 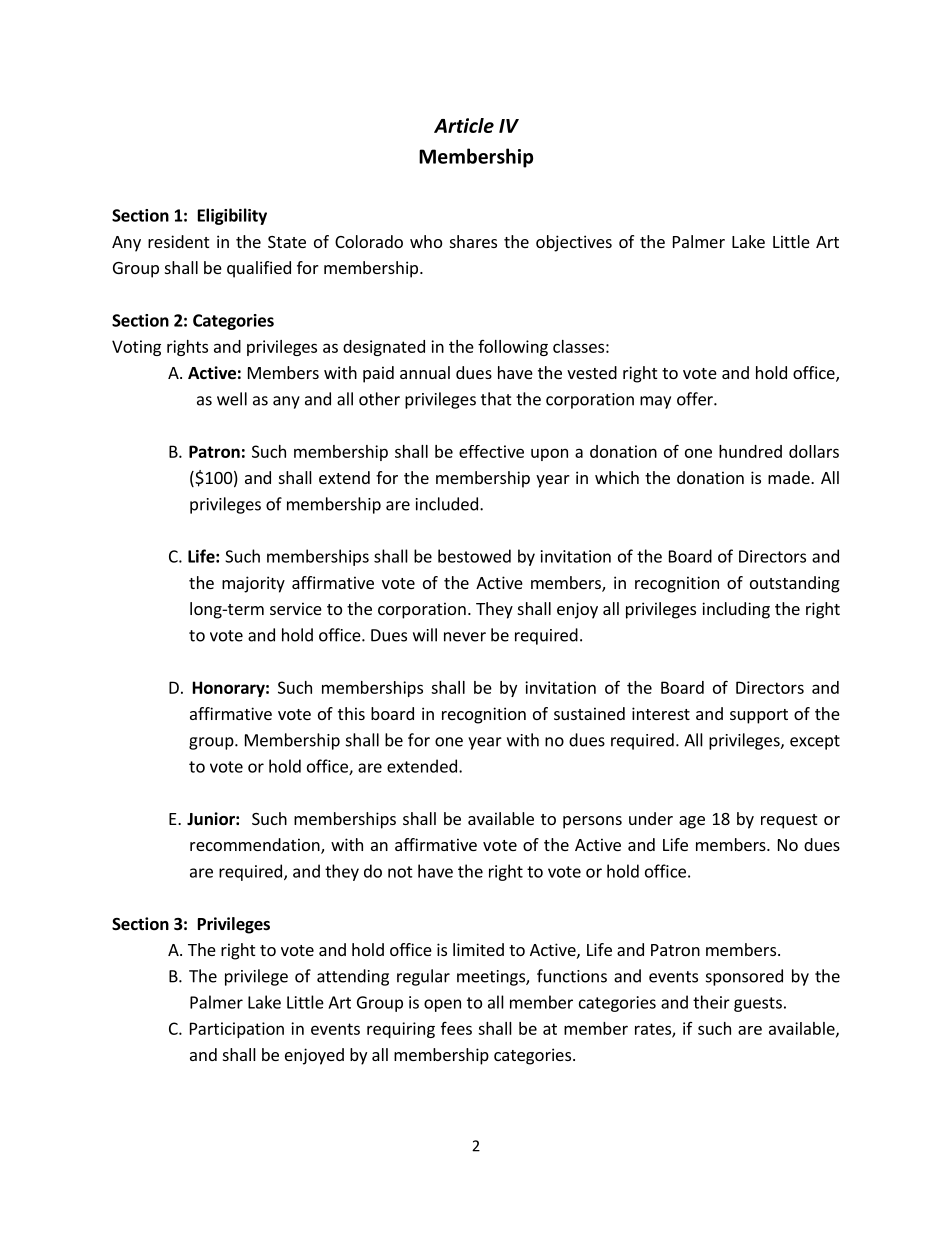 I want to click on support, so click(x=759, y=716).
